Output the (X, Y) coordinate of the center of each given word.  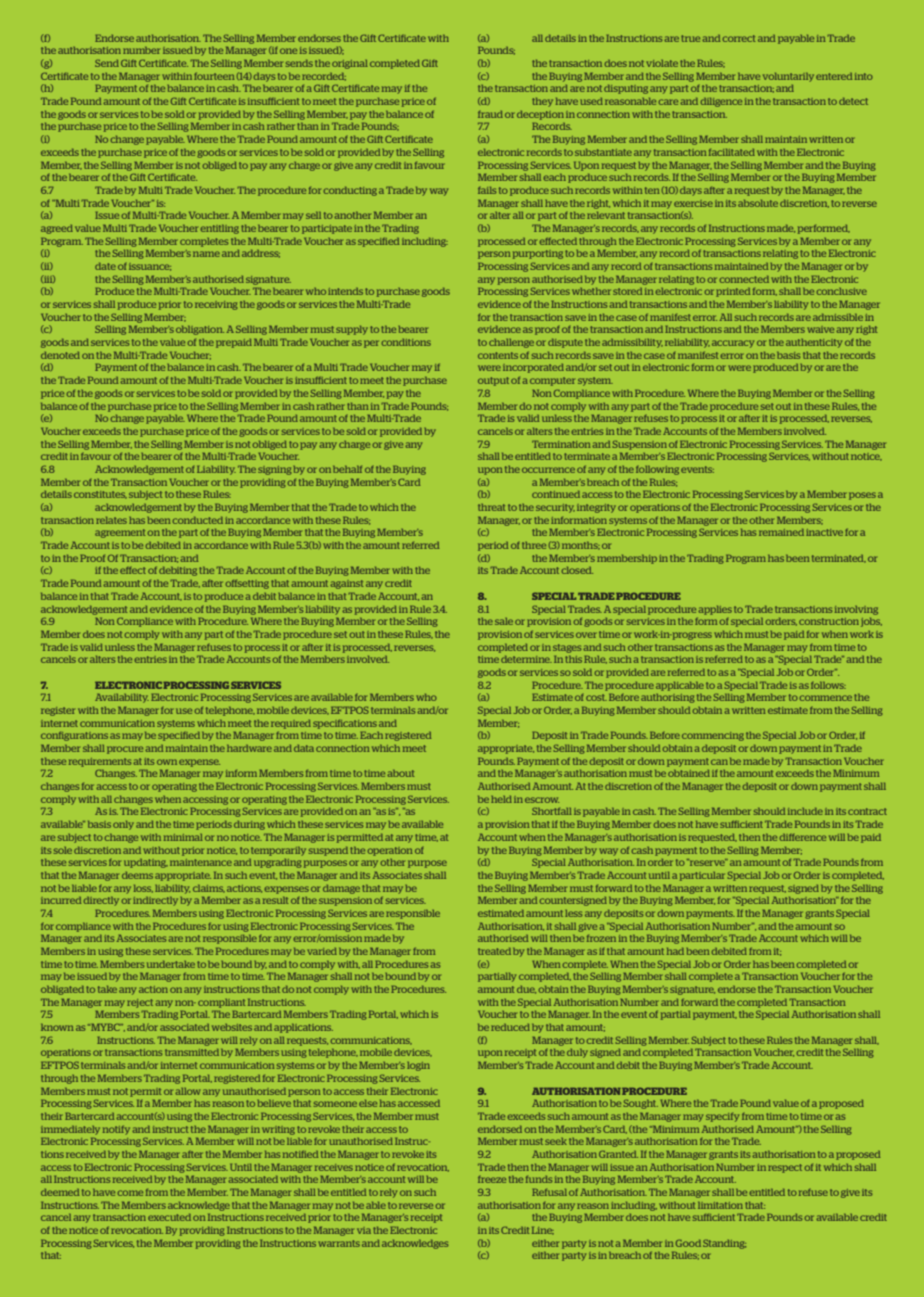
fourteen (214, 76)
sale (504, 621)
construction (829, 621)
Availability (122, 698)
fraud (490, 114)
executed (169, 1217)
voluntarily (788, 77)
